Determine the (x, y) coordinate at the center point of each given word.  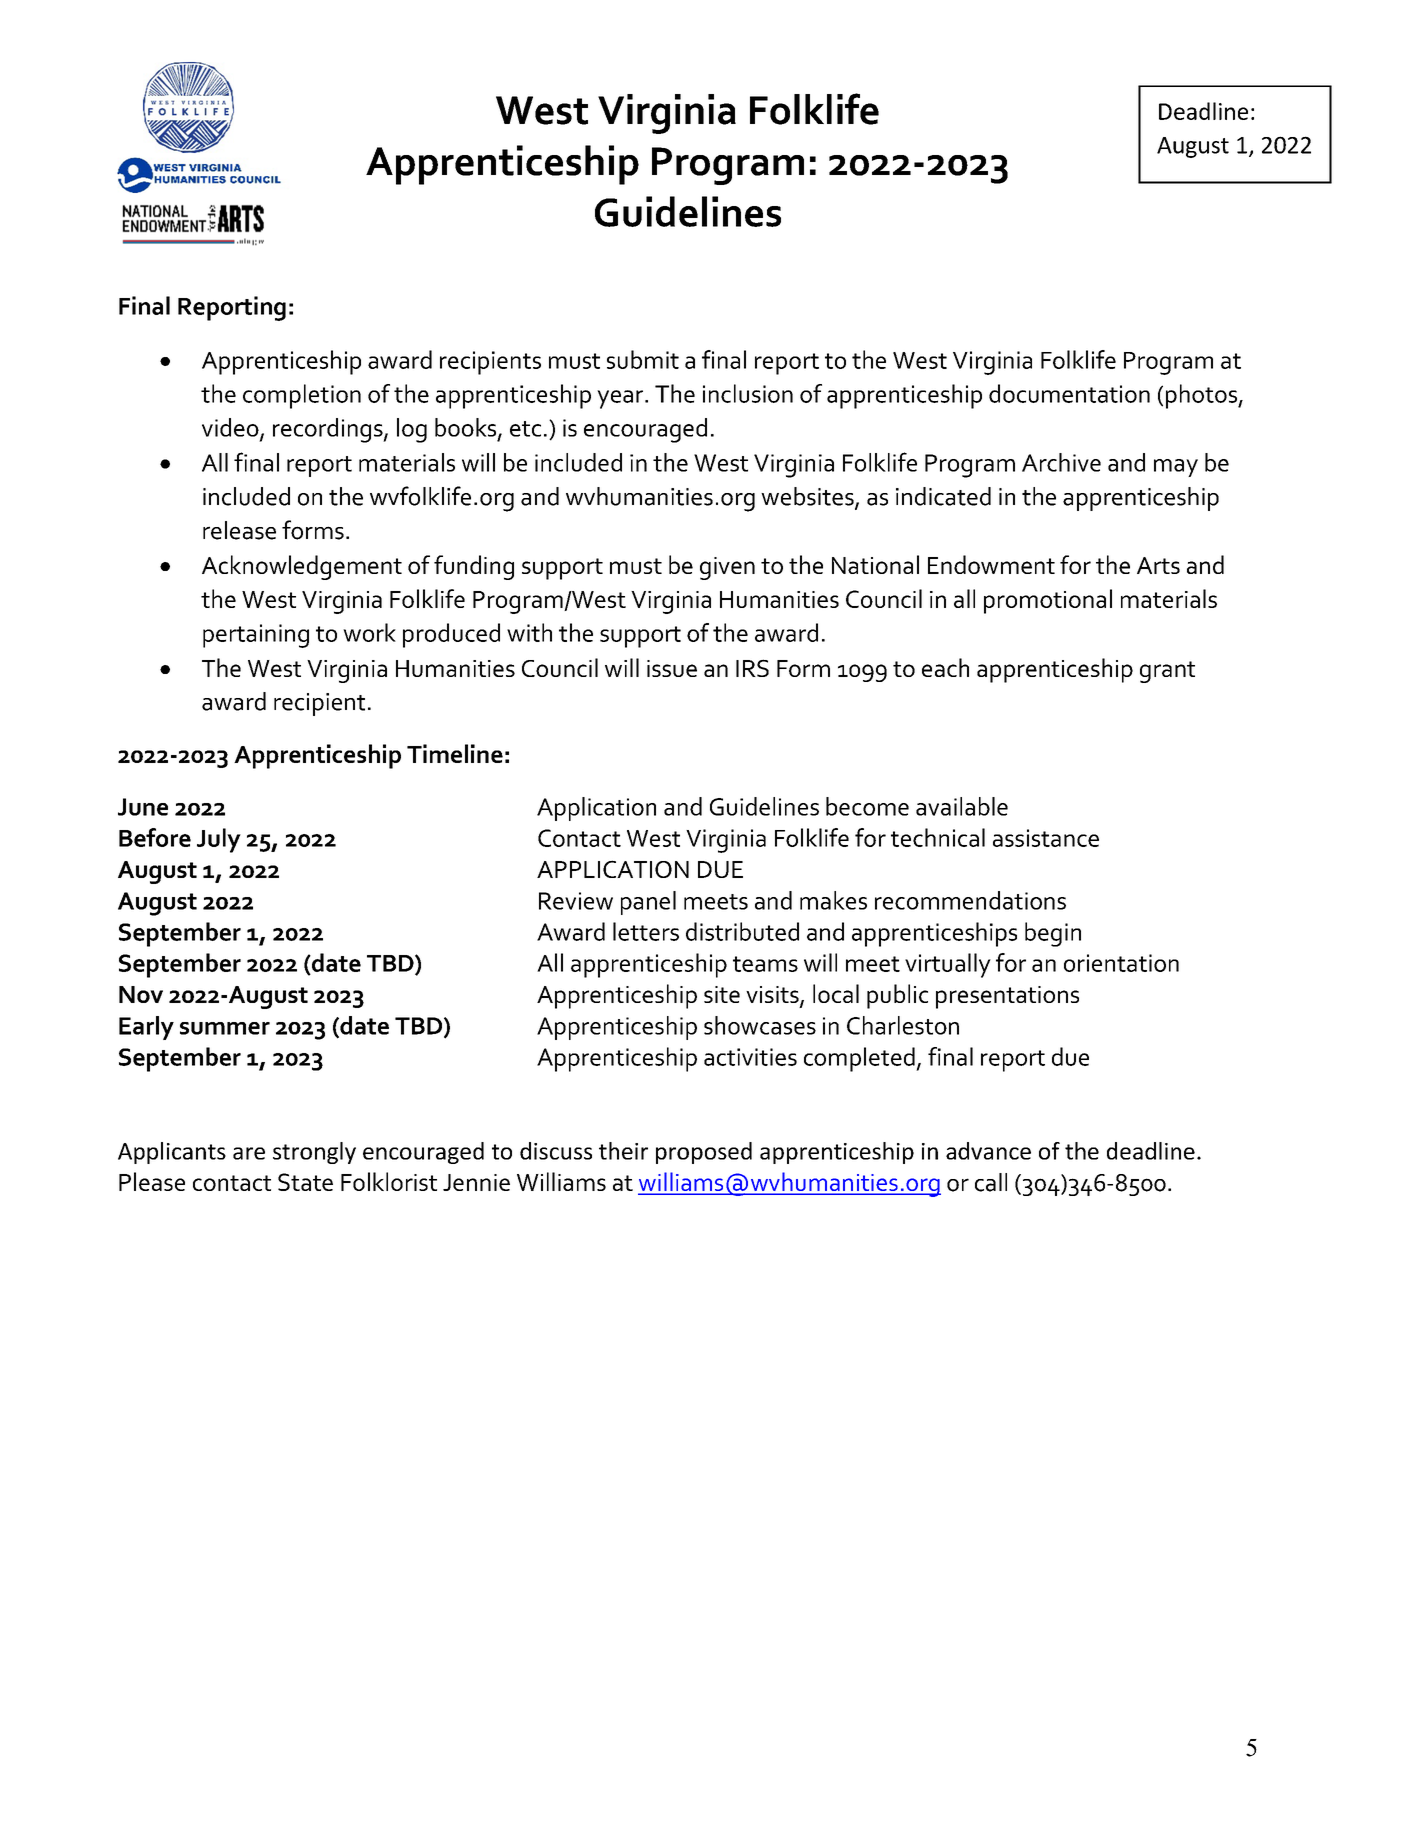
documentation (1069, 393)
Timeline (455, 753)
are (249, 1153)
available (962, 806)
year (621, 399)
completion (302, 396)
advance (988, 1151)
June (143, 807)
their (623, 1151)
